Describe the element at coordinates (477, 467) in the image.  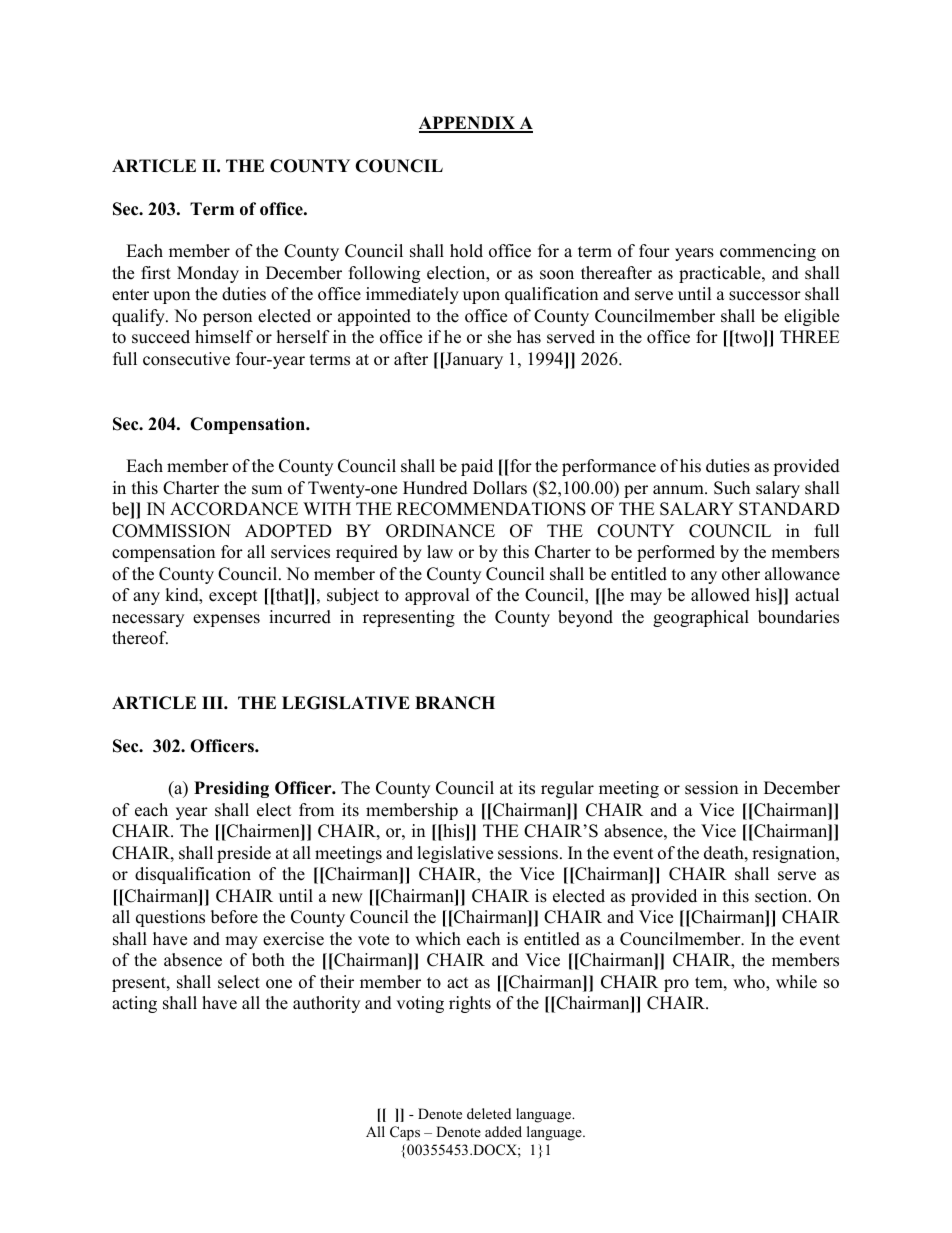
I see `paid` at that location.
